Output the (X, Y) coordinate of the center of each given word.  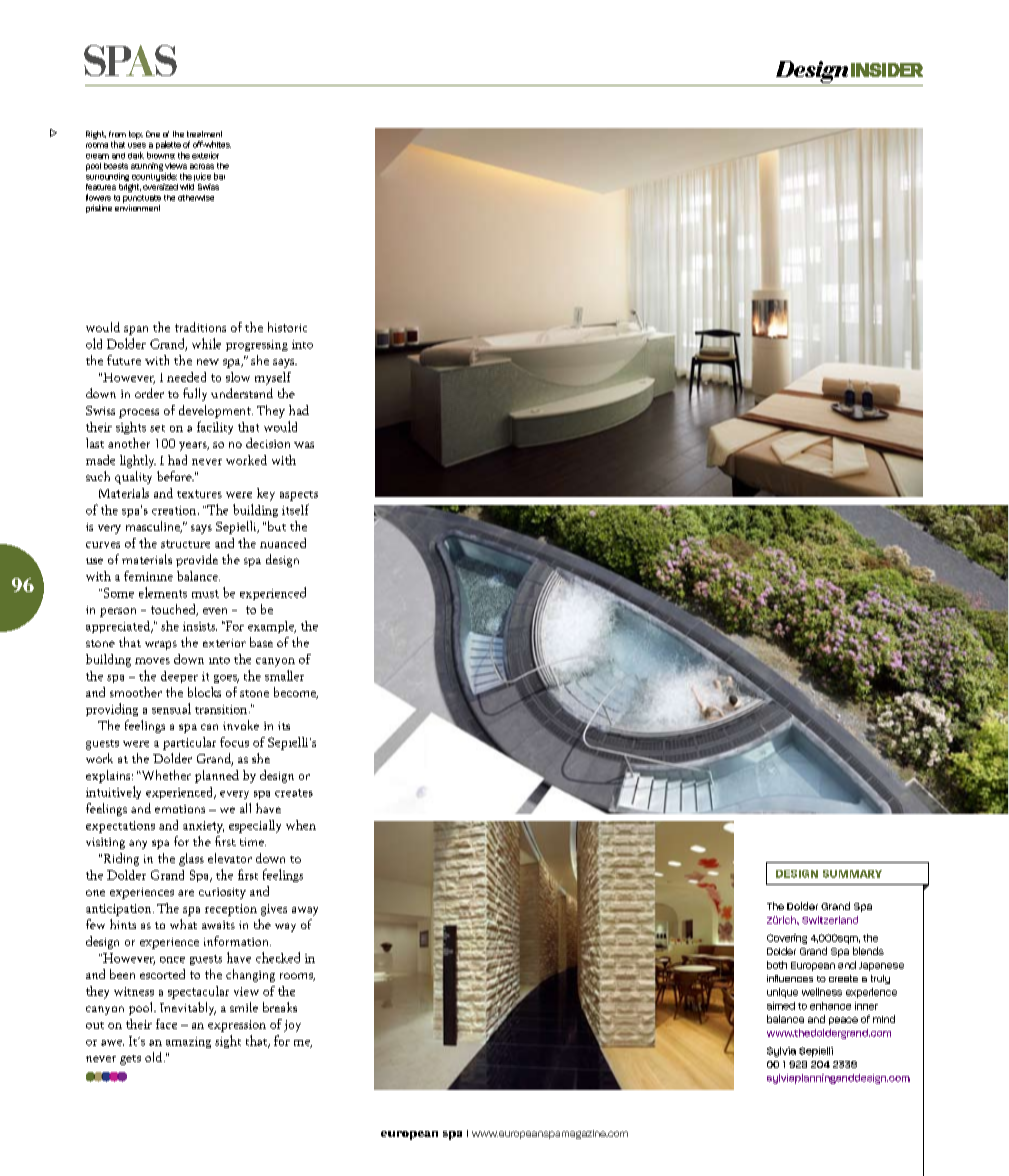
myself (273, 378)
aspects (299, 496)
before (175, 476)
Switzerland (830, 920)
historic (287, 327)
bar (219, 176)
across (202, 166)
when (301, 825)
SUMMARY (852, 874)
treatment (204, 134)
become (296, 693)
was (304, 445)
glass (191, 859)
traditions (200, 327)
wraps (161, 645)
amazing (188, 1042)
